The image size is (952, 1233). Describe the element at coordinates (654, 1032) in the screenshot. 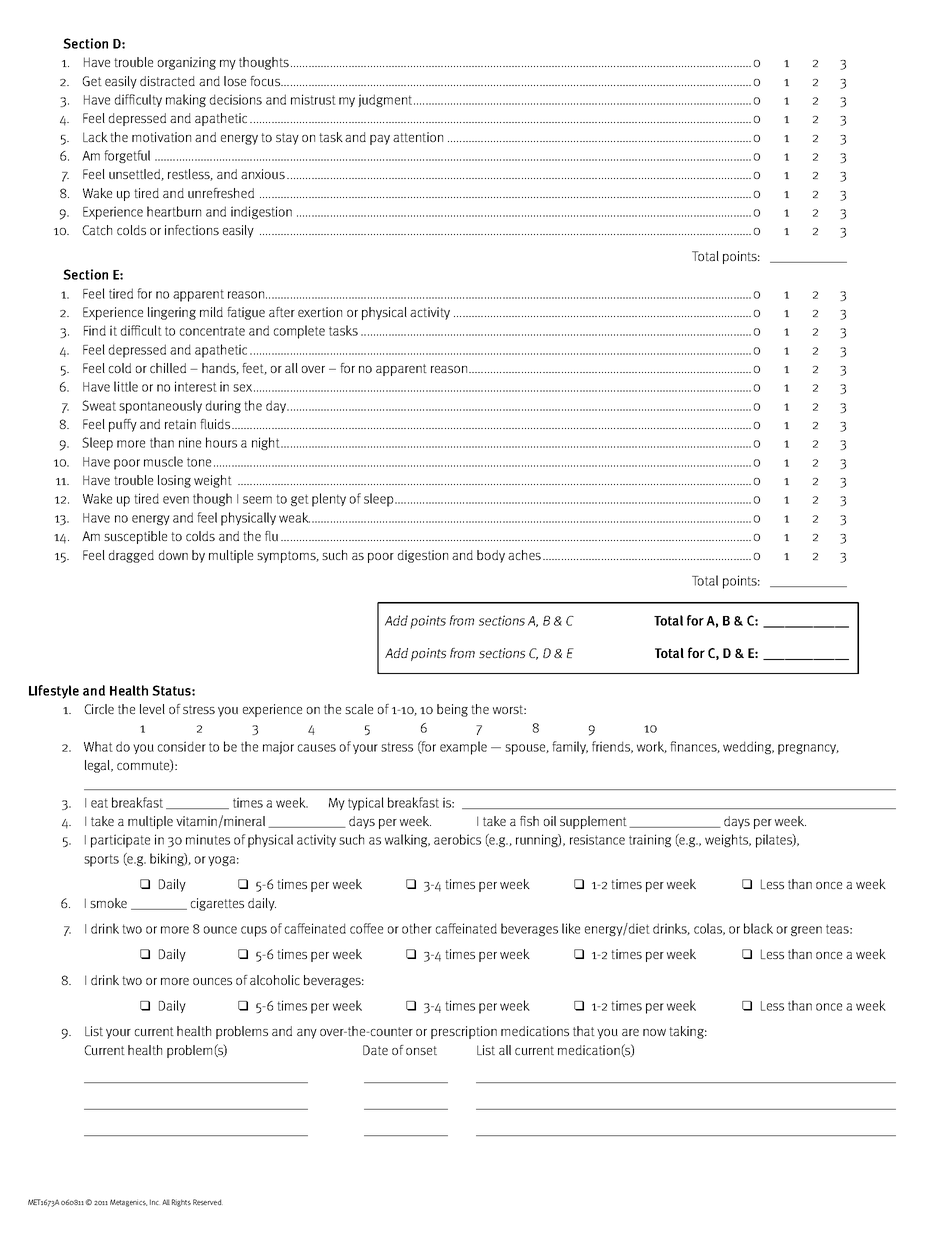

I see `now` at that location.
